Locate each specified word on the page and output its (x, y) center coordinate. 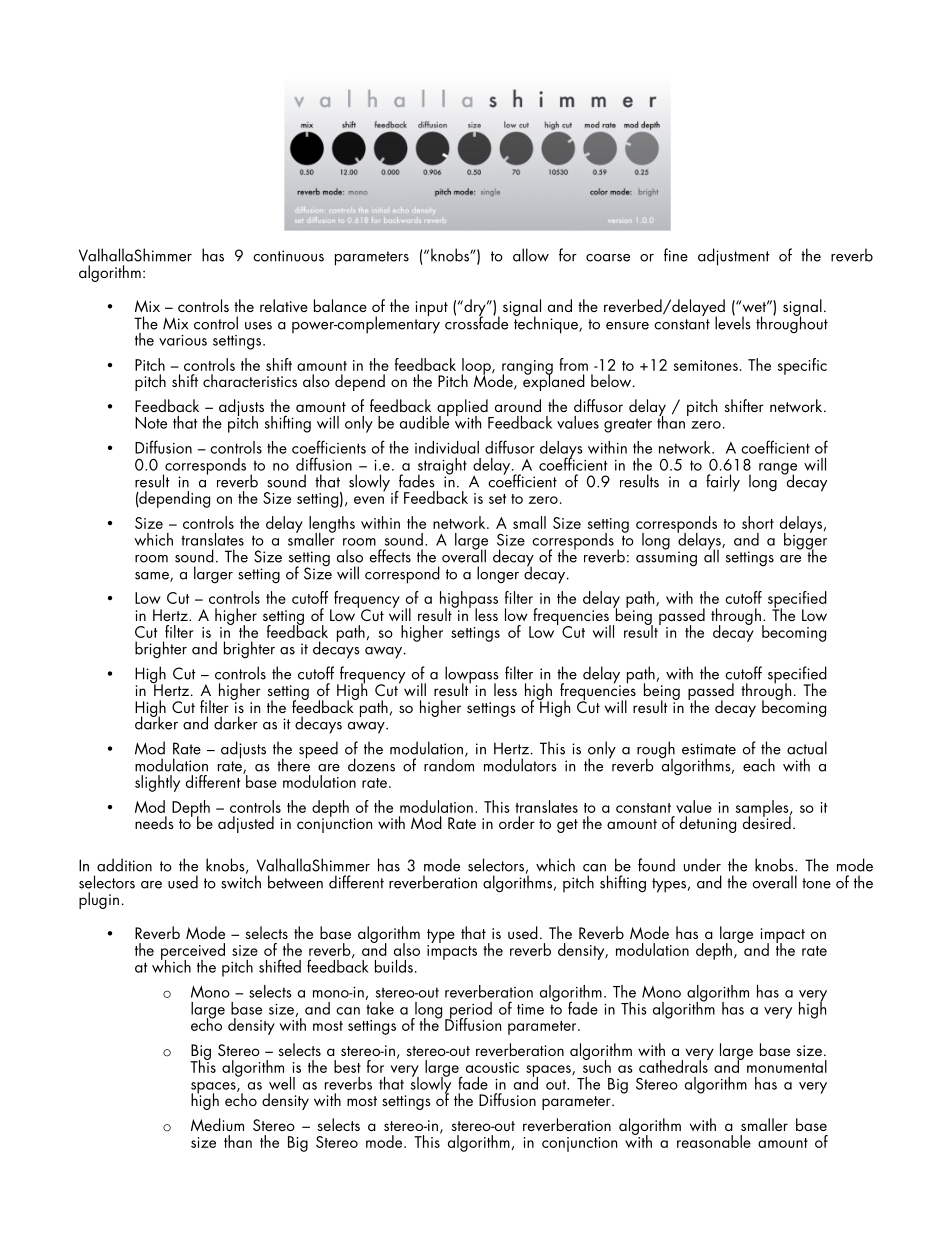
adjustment (734, 257)
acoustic (492, 1067)
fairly (723, 483)
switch (241, 881)
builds (394, 966)
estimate (709, 749)
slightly (157, 783)
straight (442, 467)
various (183, 340)
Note (151, 423)
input (432, 308)
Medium (217, 1124)
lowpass (472, 676)
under (702, 865)
